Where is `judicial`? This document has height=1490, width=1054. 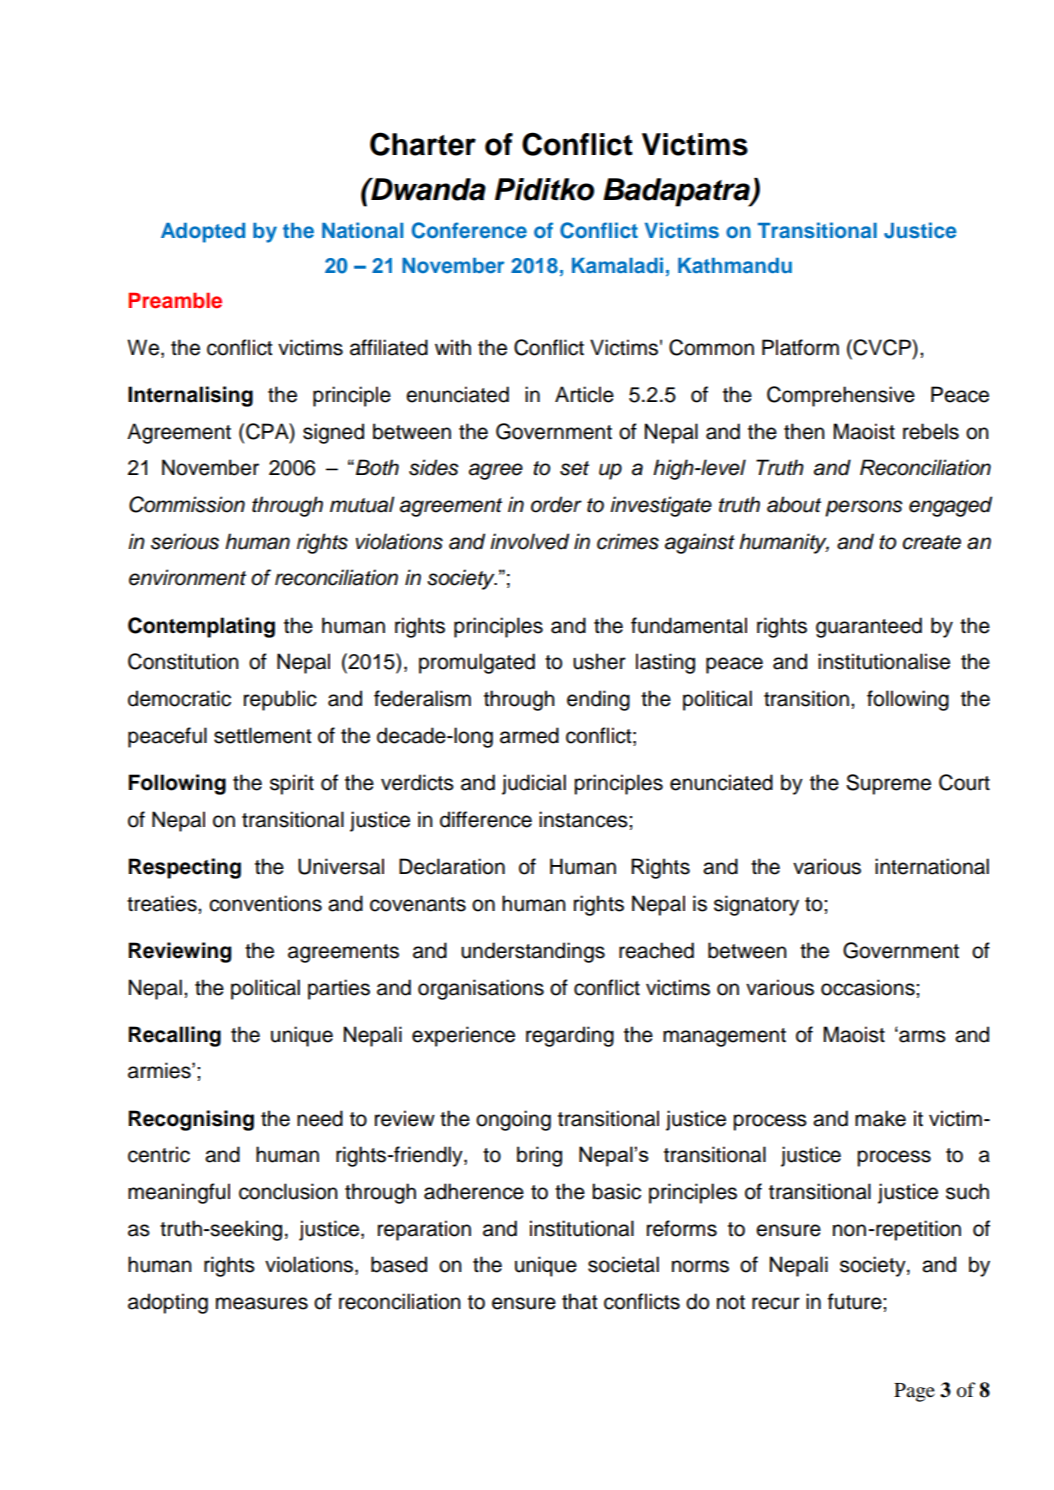
judicial is located at coordinates (534, 784).
